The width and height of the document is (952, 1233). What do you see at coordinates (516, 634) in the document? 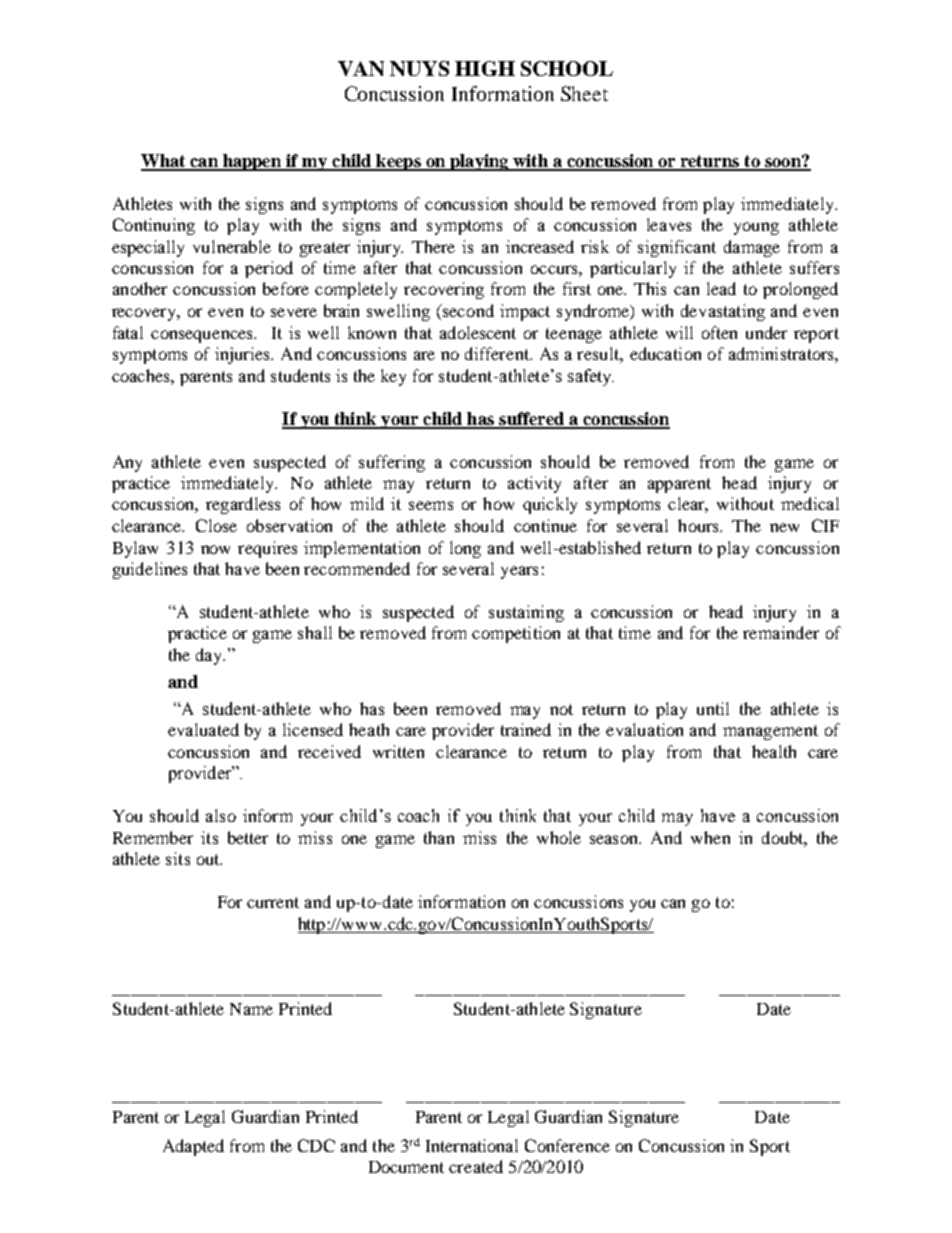
I see `competition` at bounding box center [516, 634].
